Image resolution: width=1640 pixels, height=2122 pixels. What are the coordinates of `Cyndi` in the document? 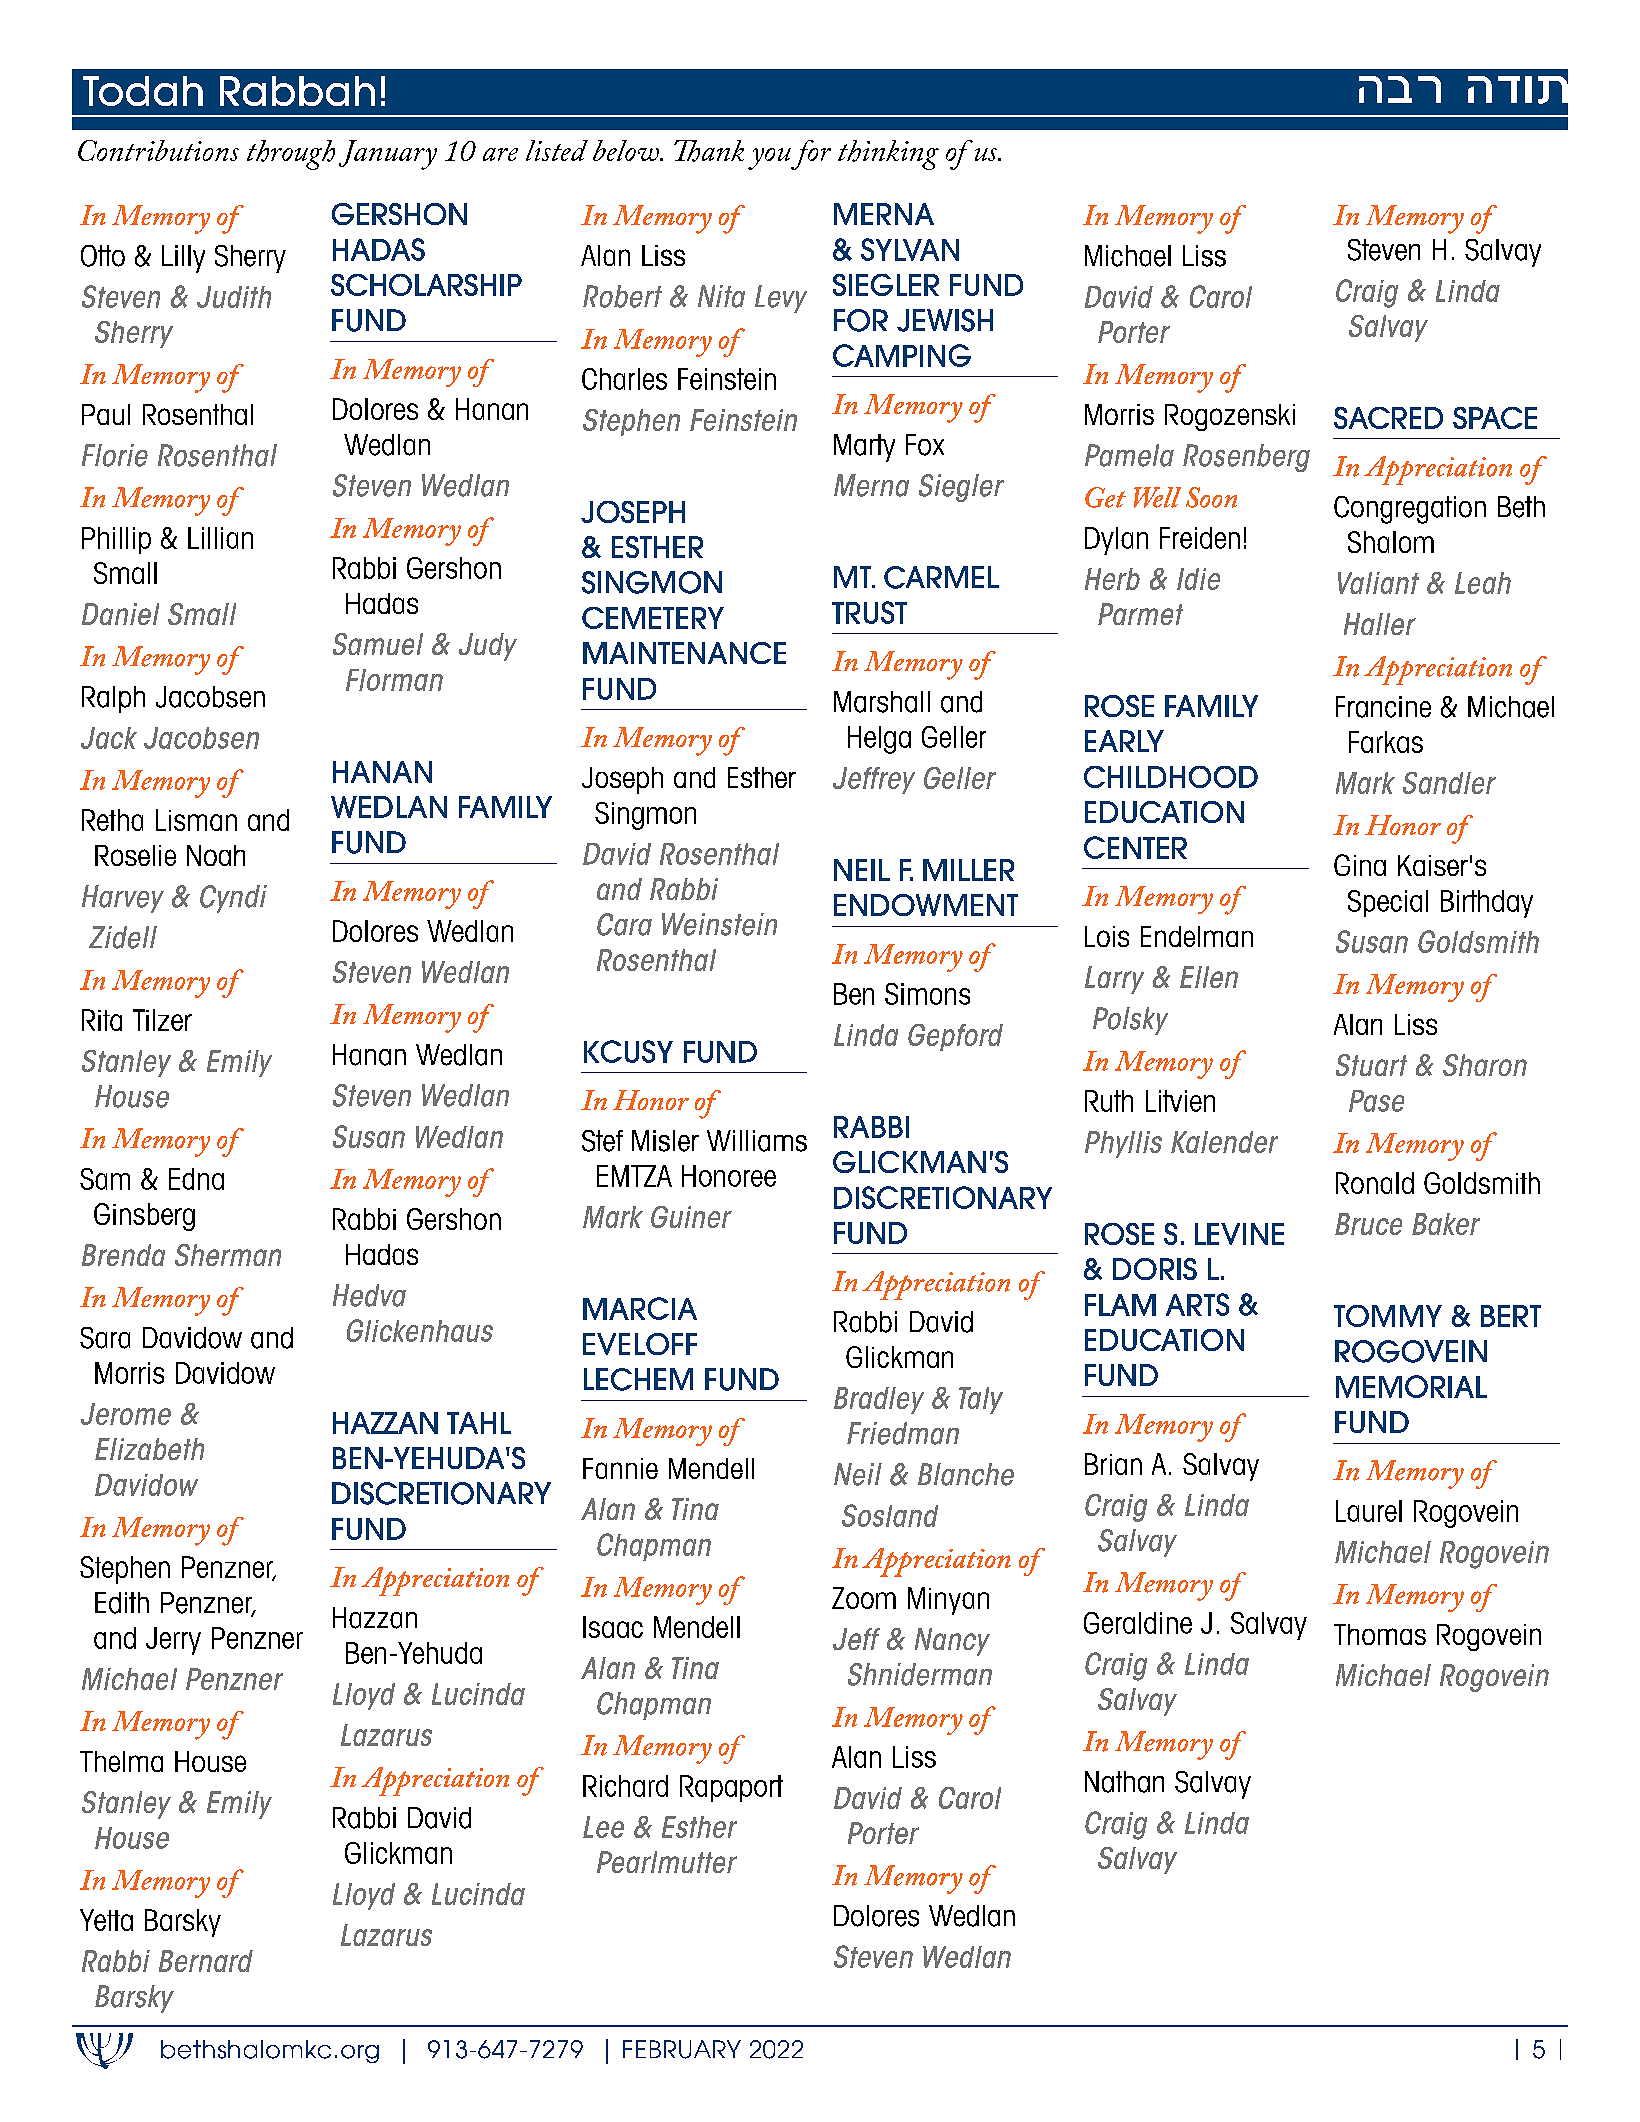 It's located at (233, 899).
